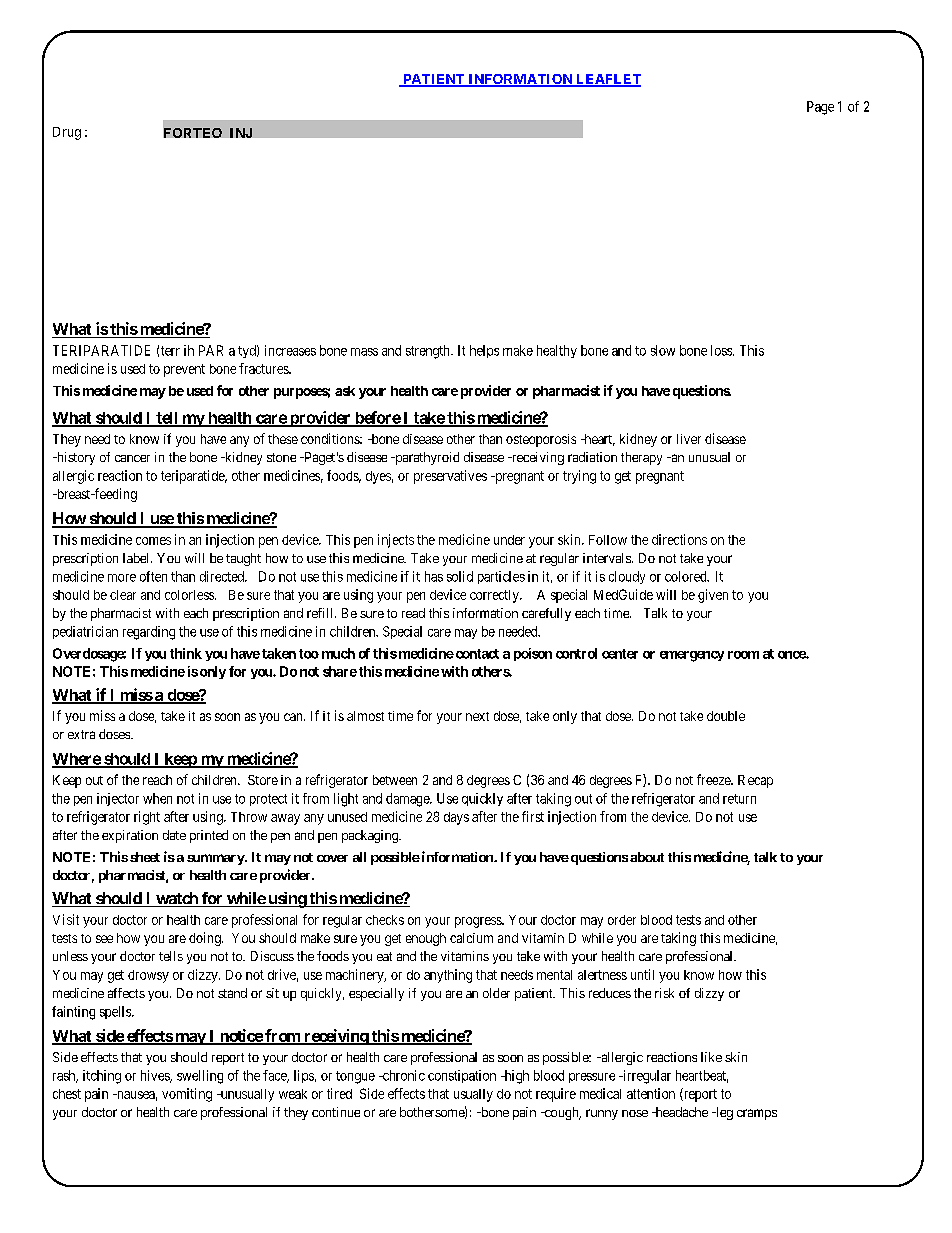 This image has width=952, height=1233. I want to click on between, so click(395, 780).
